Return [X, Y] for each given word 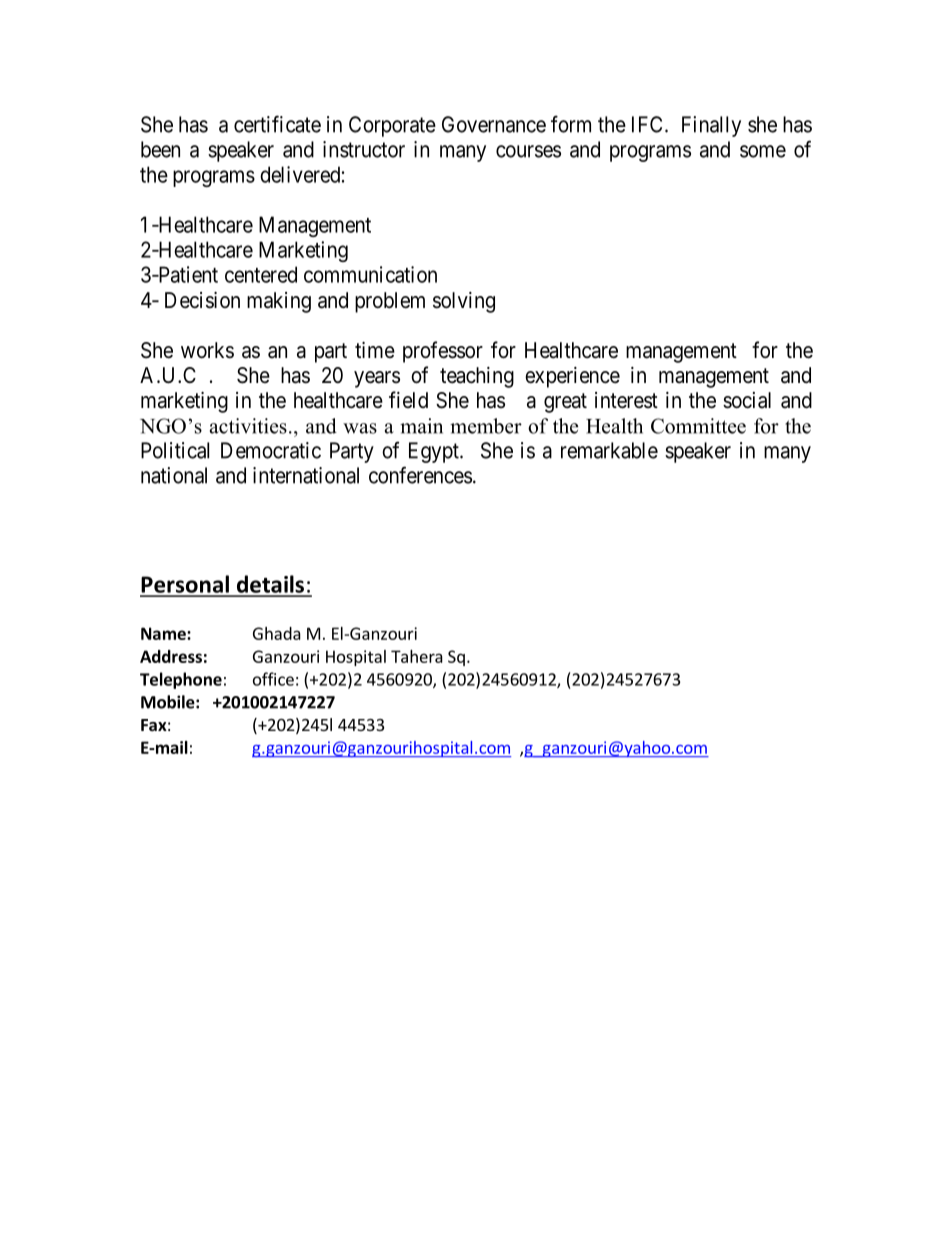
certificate [277, 124]
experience [572, 377]
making [279, 302]
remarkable [609, 450]
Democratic [271, 450]
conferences [420, 475]
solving [464, 302]
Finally [711, 126]
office [273, 679]
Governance [494, 124]
